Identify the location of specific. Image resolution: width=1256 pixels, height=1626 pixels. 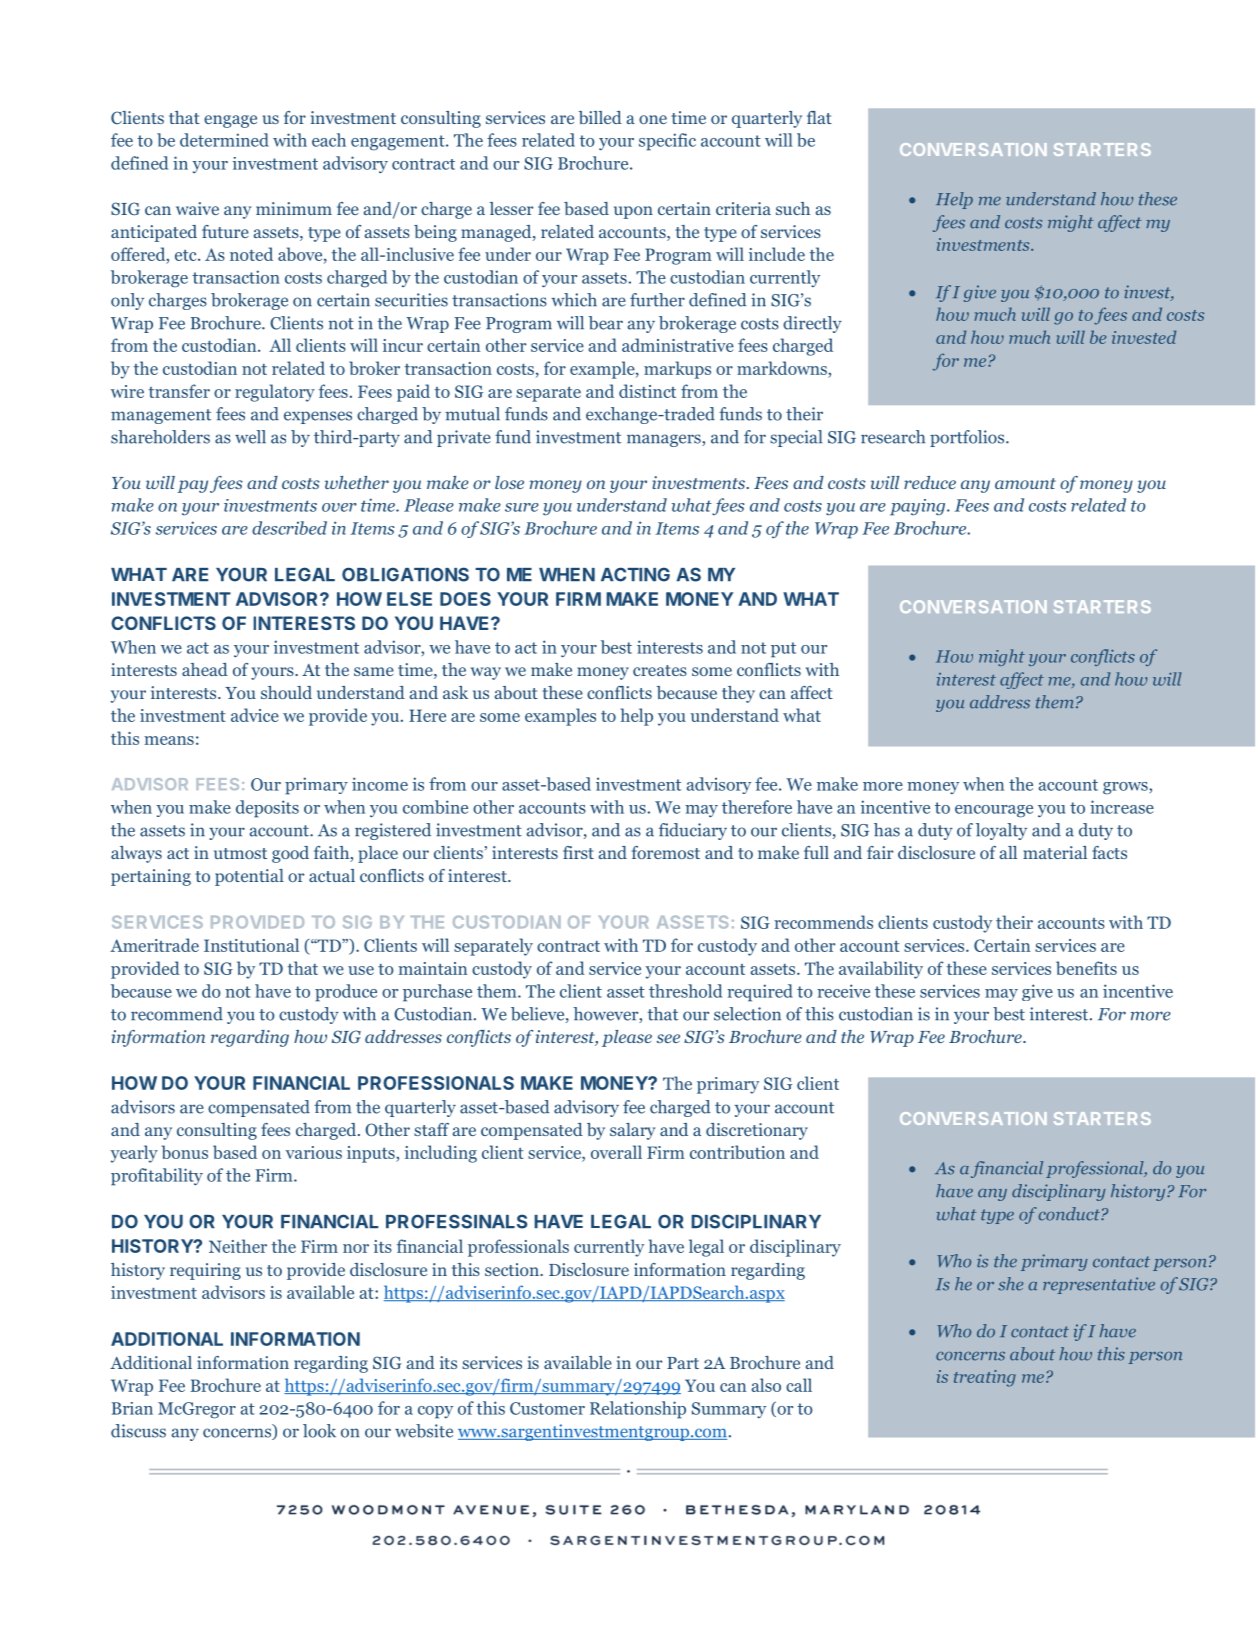
(667, 142).
